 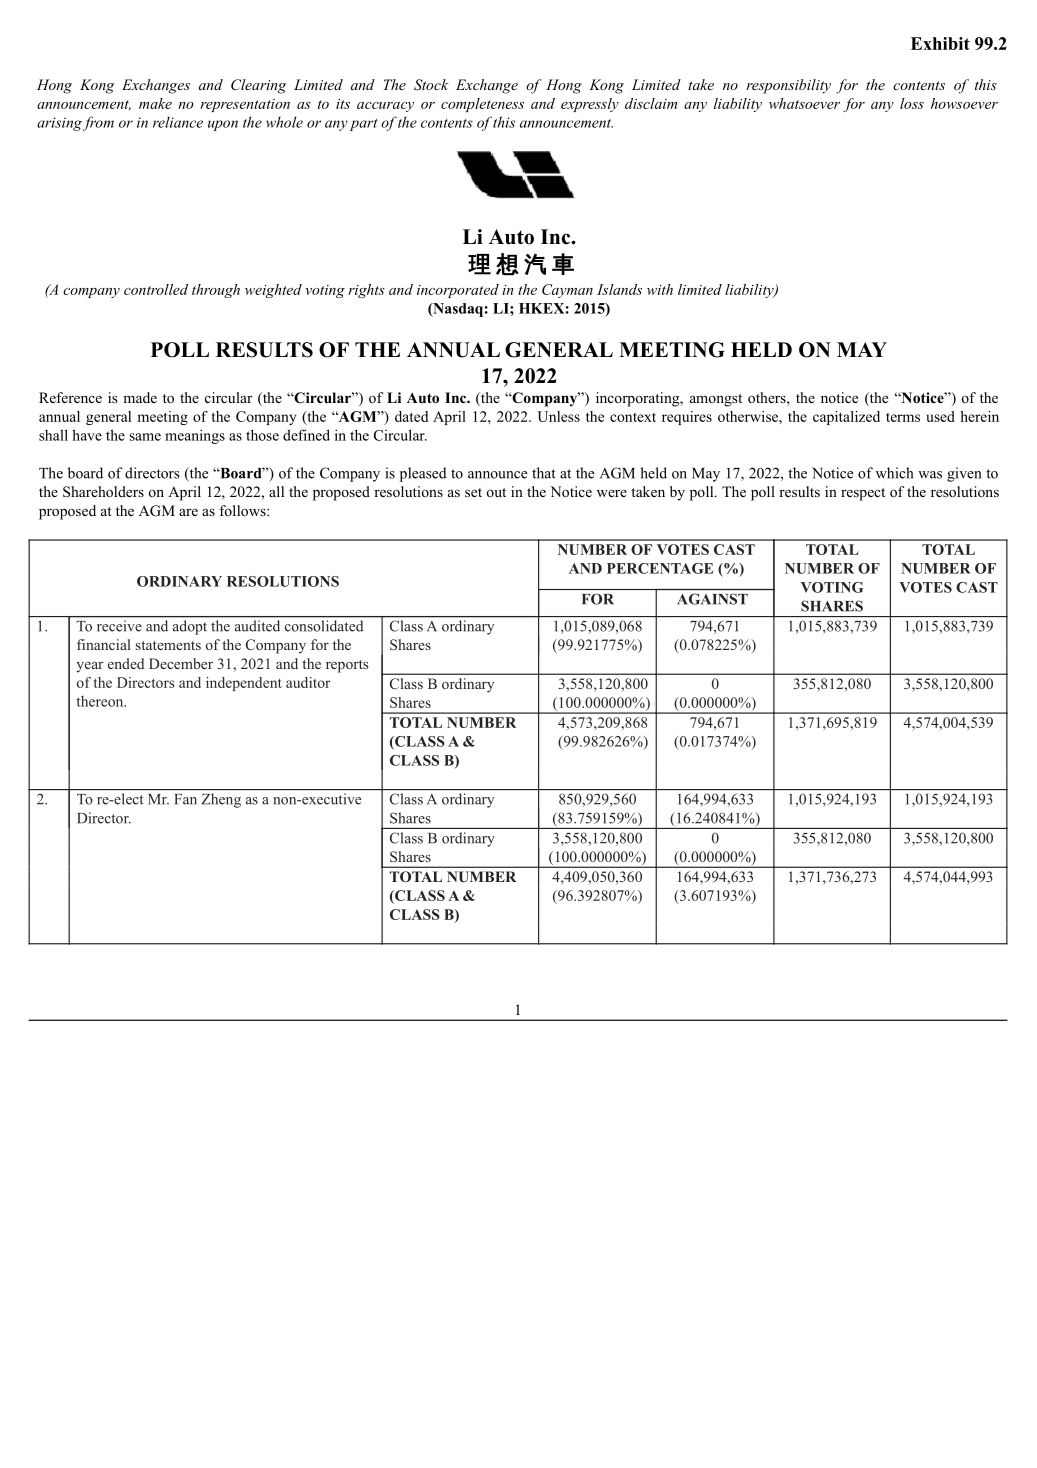 What do you see at coordinates (156, 289) in the page?
I see `controlled` at bounding box center [156, 289].
